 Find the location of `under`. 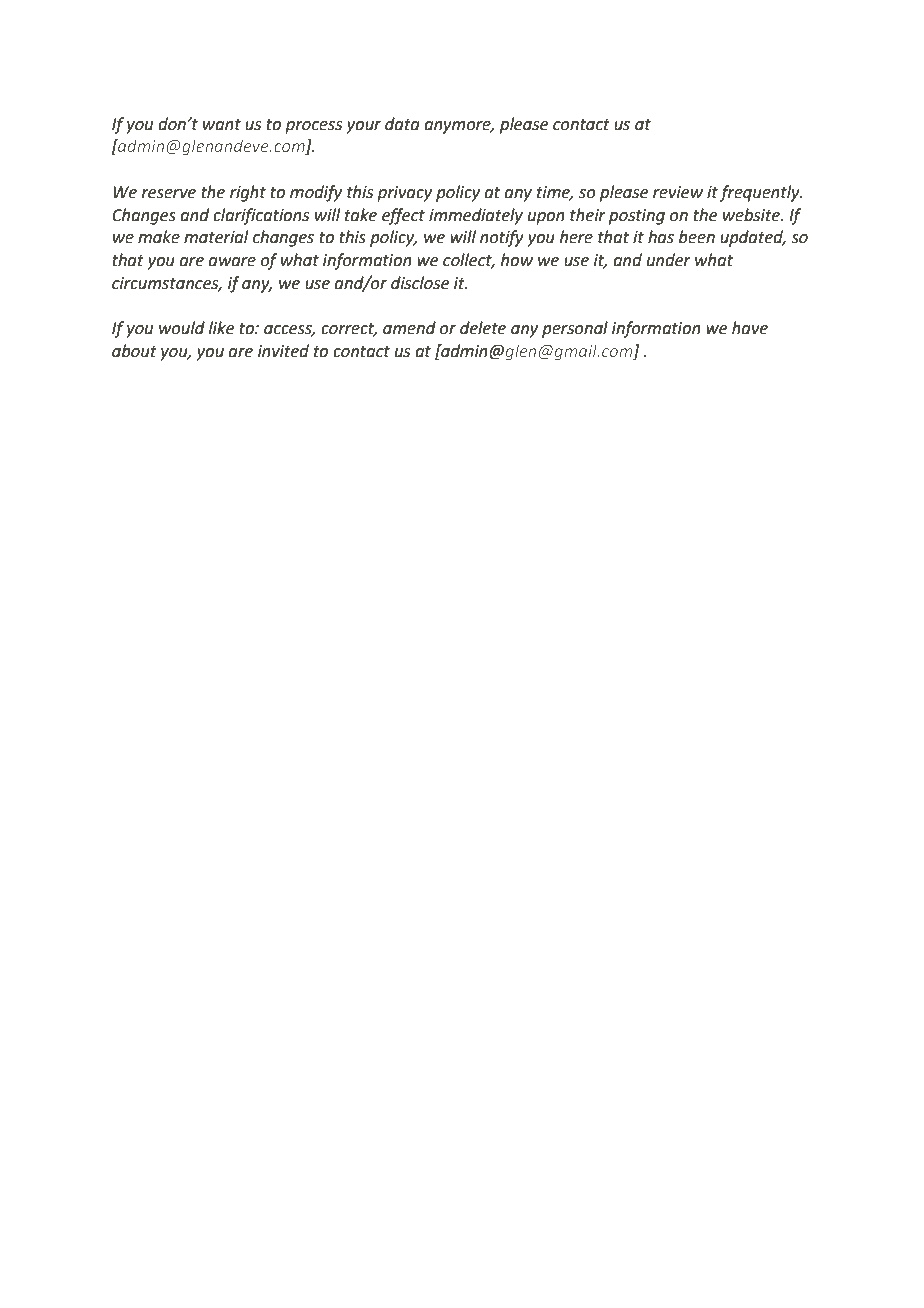

under is located at coordinates (669, 260).
